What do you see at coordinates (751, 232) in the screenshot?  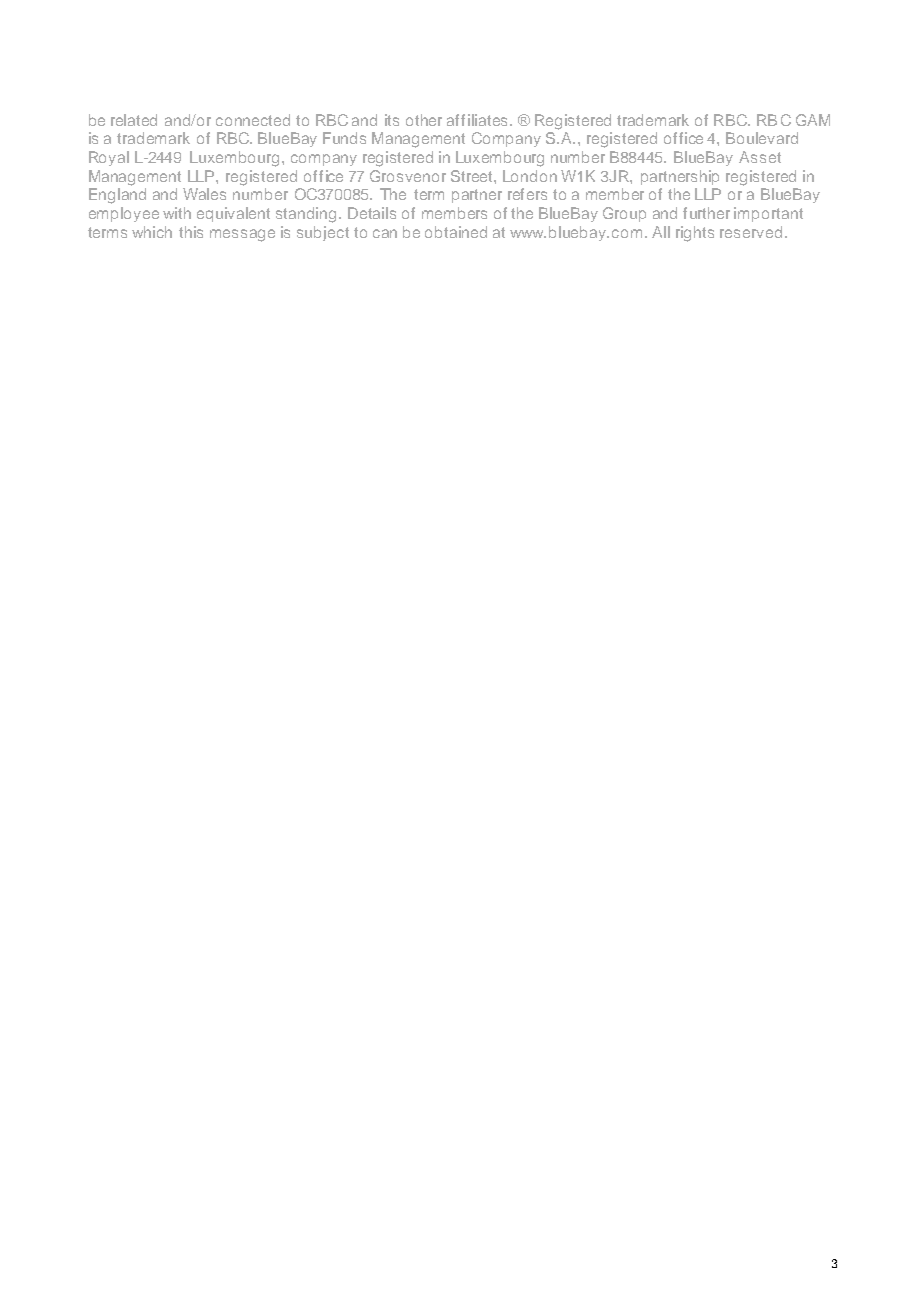 I see `reserved` at bounding box center [751, 232].
